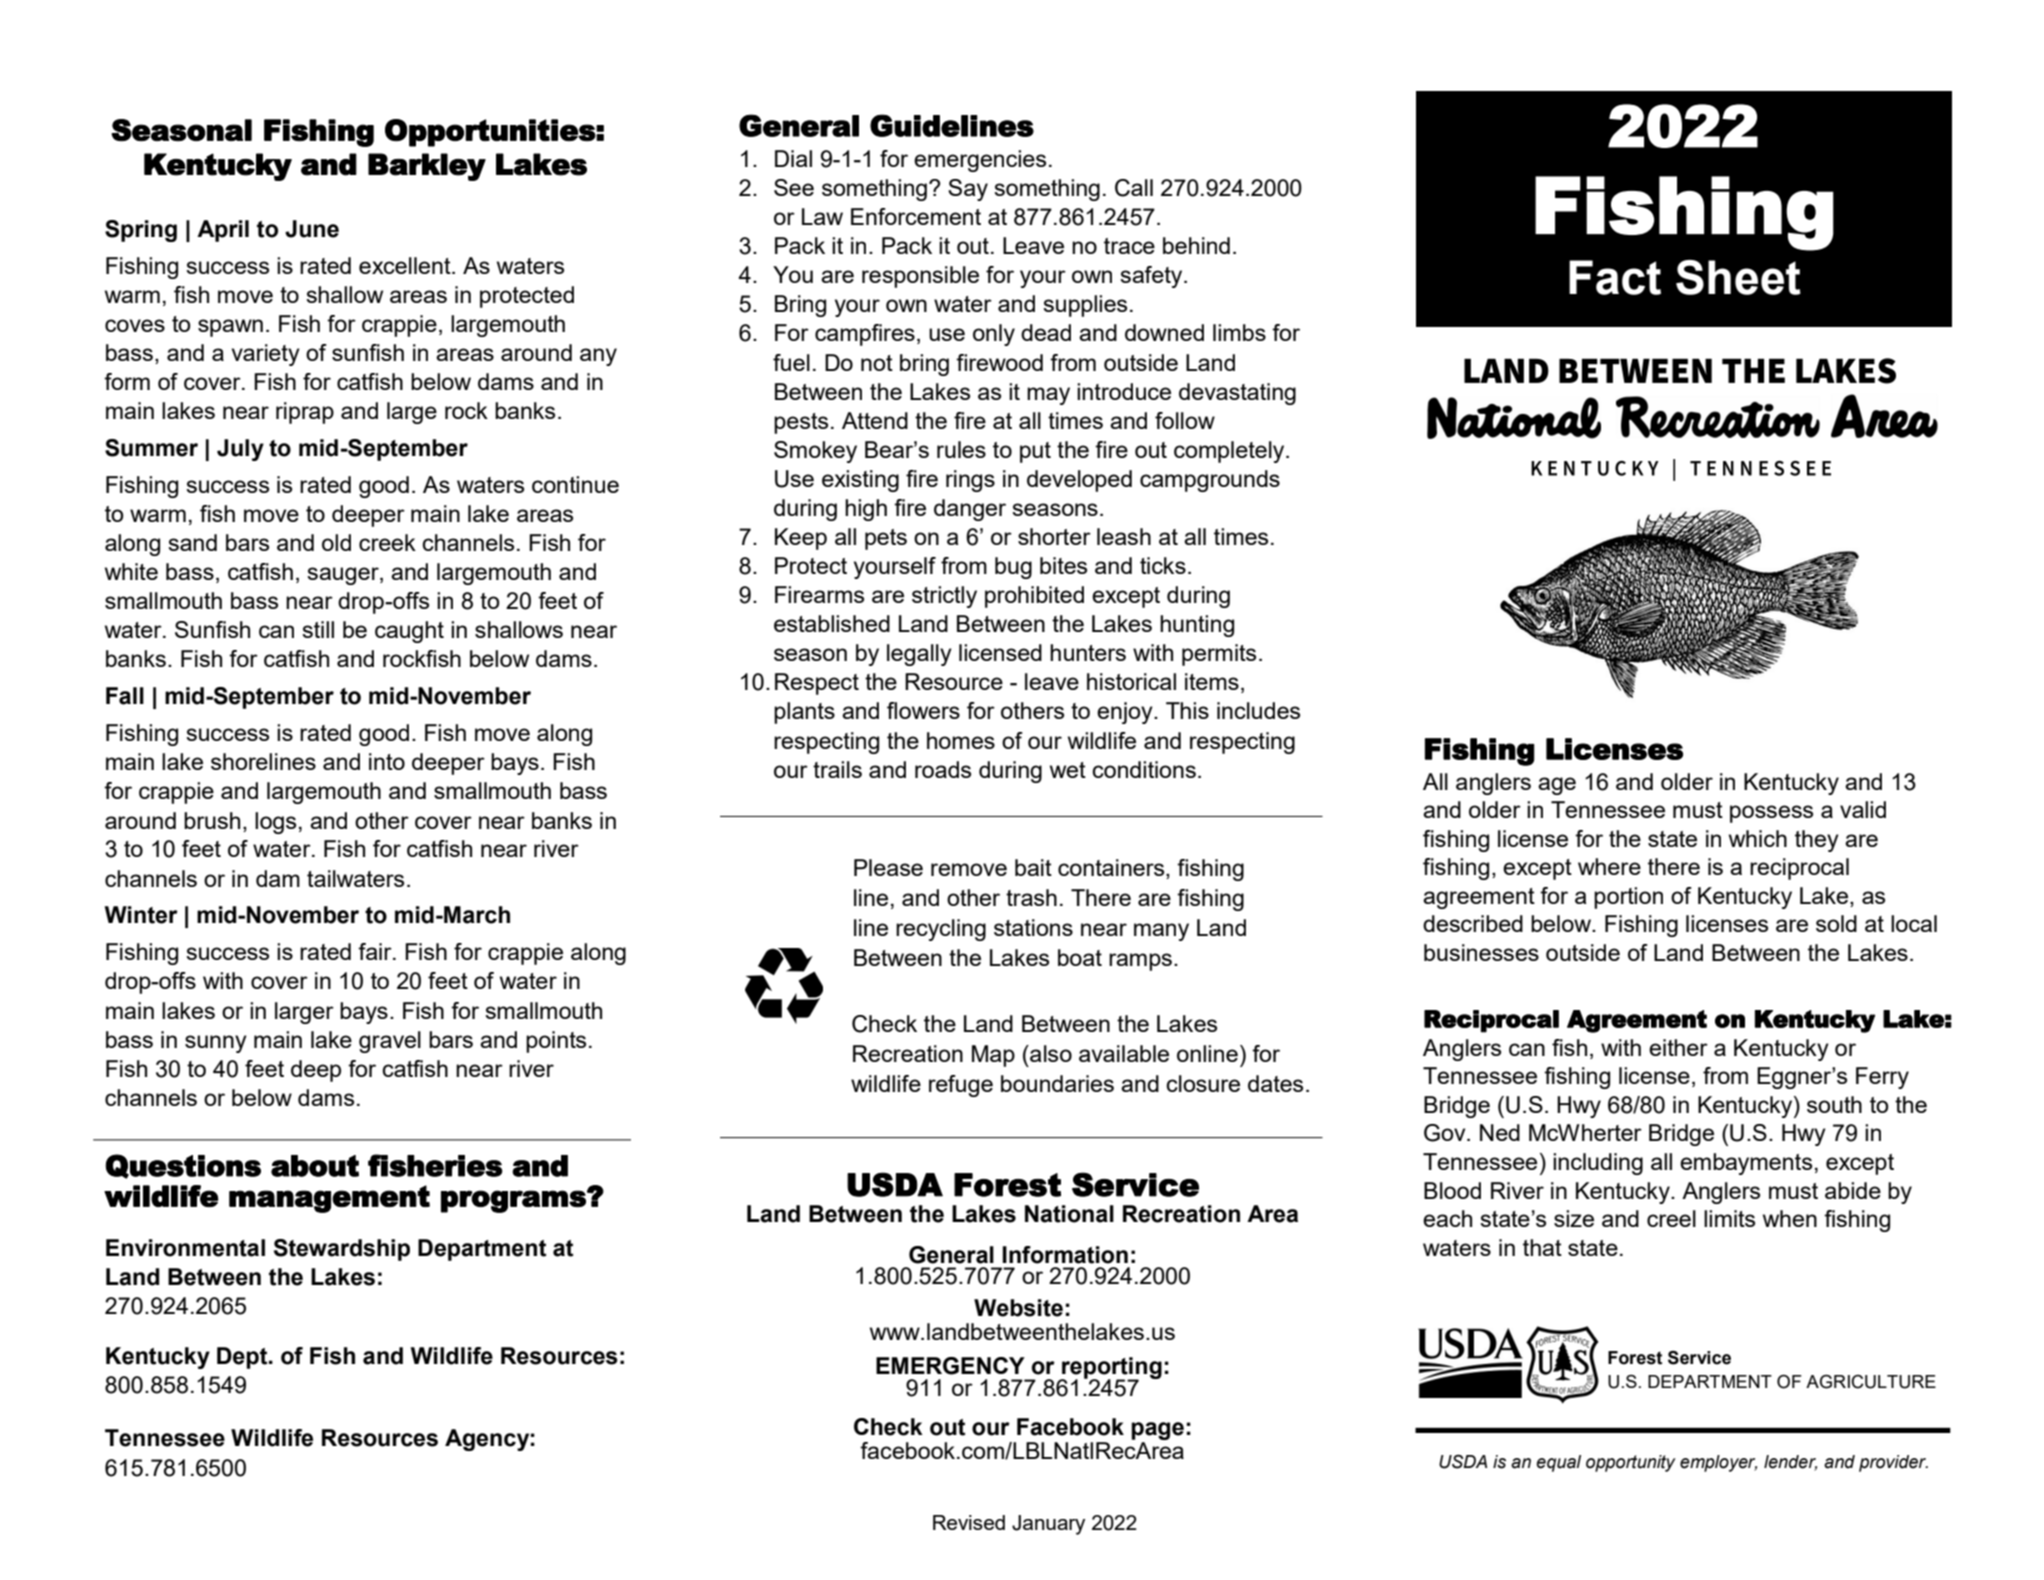 Image resolution: width=2044 pixels, height=1580 pixels. Describe the element at coordinates (376, 951) in the image. I see `fair` at that location.
